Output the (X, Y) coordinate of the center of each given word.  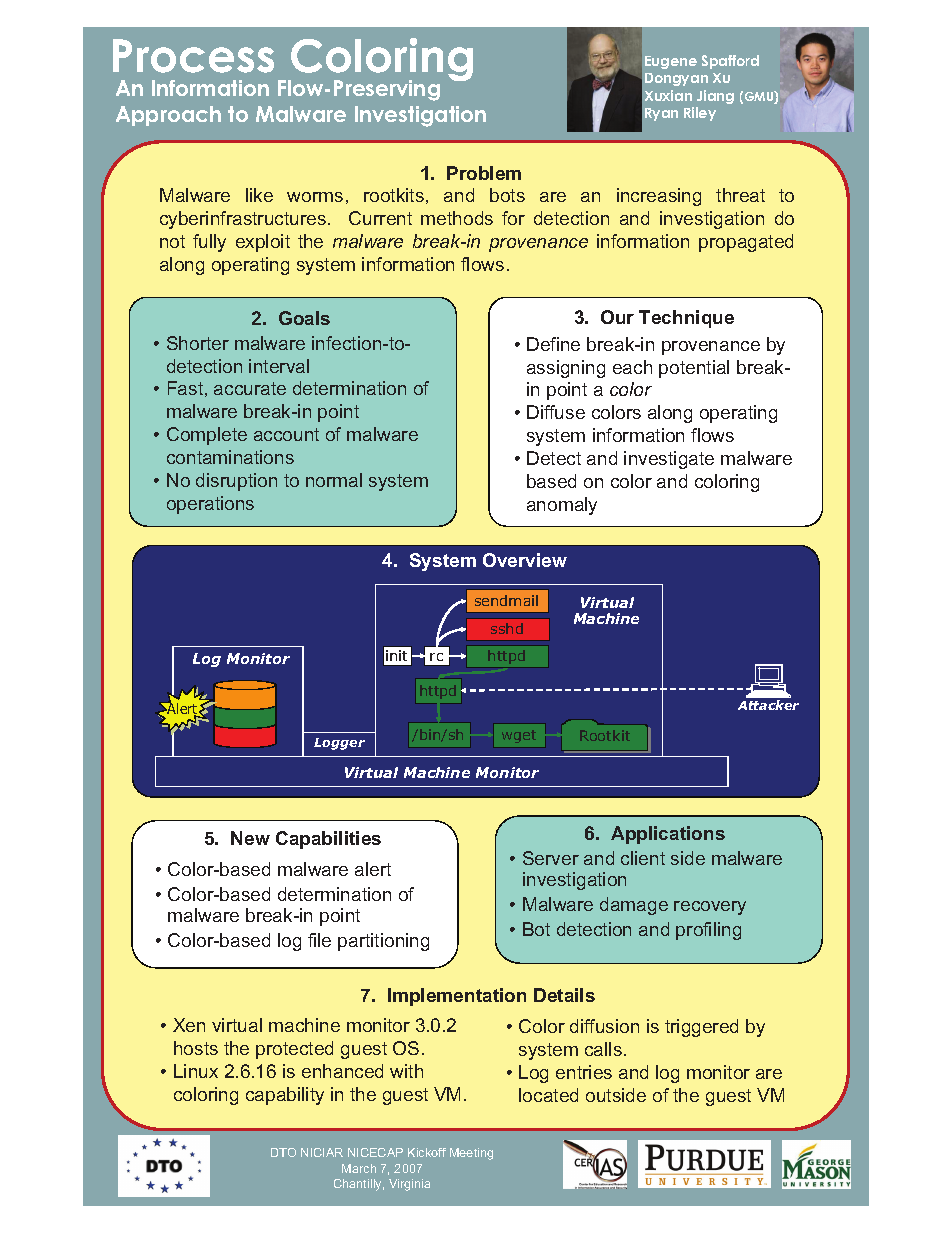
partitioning (383, 942)
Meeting (471, 1154)
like (259, 195)
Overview (525, 560)
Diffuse (556, 412)
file (319, 940)
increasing (659, 197)
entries (584, 1072)
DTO (283, 1152)
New (250, 838)
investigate (669, 460)
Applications (668, 835)
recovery (710, 908)
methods (457, 218)
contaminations (230, 457)
